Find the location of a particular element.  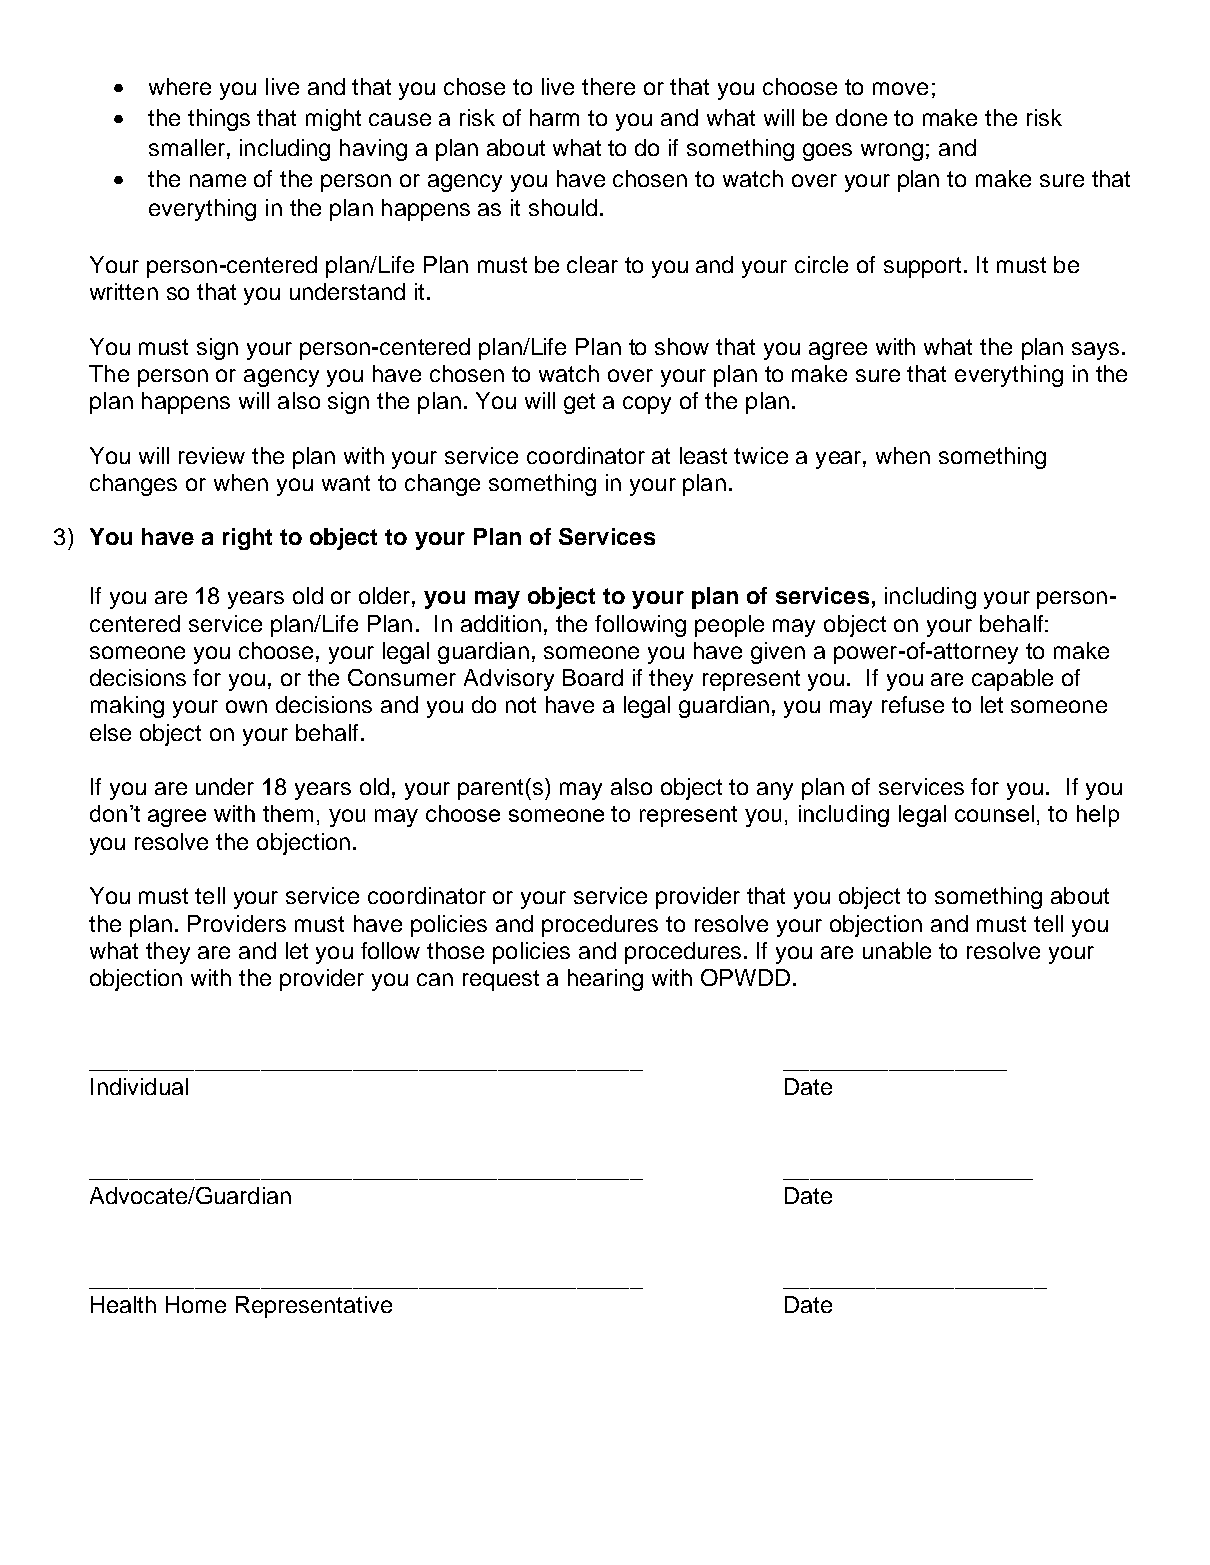

Home is located at coordinates (196, 1304).
